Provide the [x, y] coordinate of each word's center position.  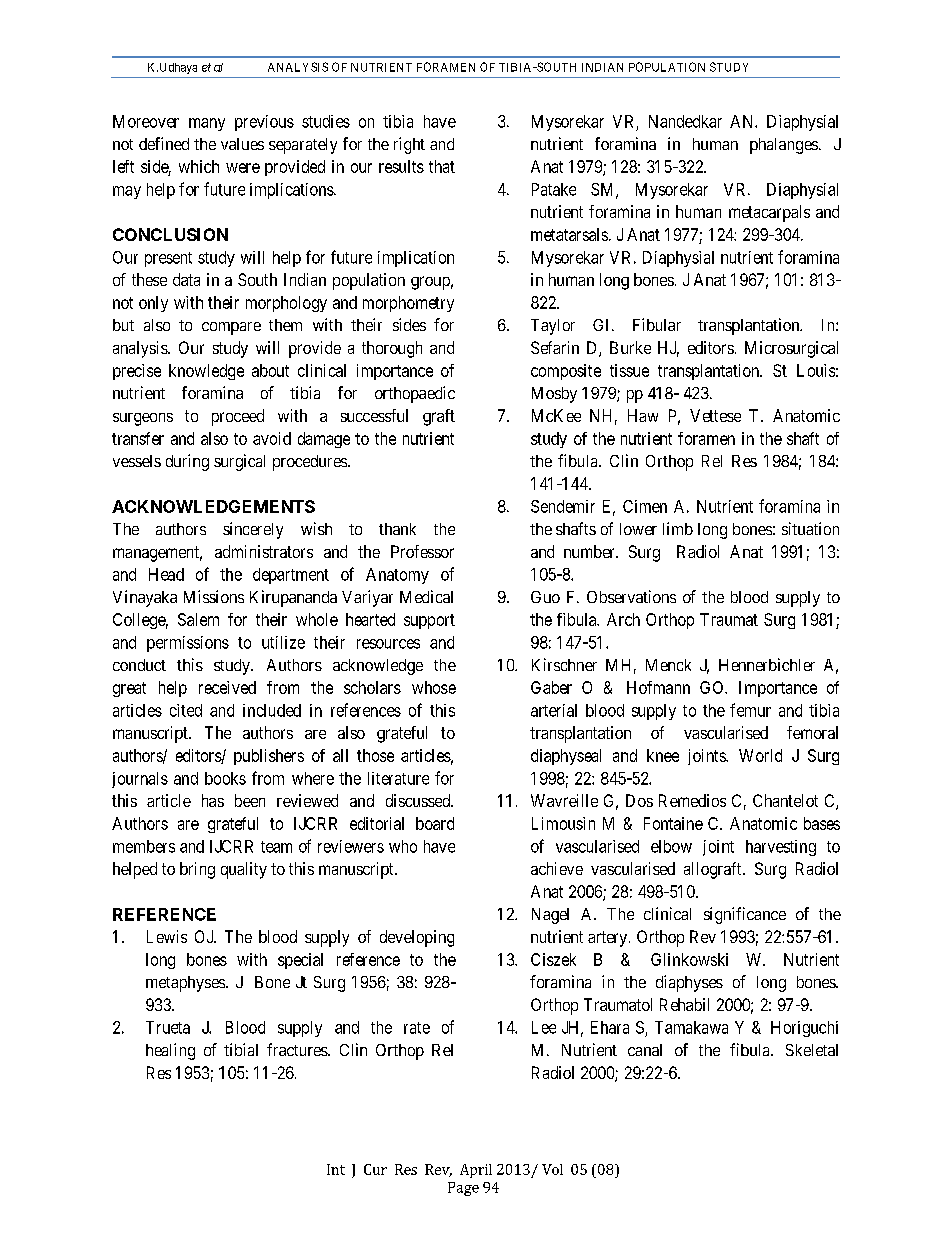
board [435, 823]
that [442, 166]
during [187, 462]
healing [170, 1051]
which [199, 166]
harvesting [781, 848]
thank [397, 529]
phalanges [784, 146]
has [213, 800]
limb [678, 528]
